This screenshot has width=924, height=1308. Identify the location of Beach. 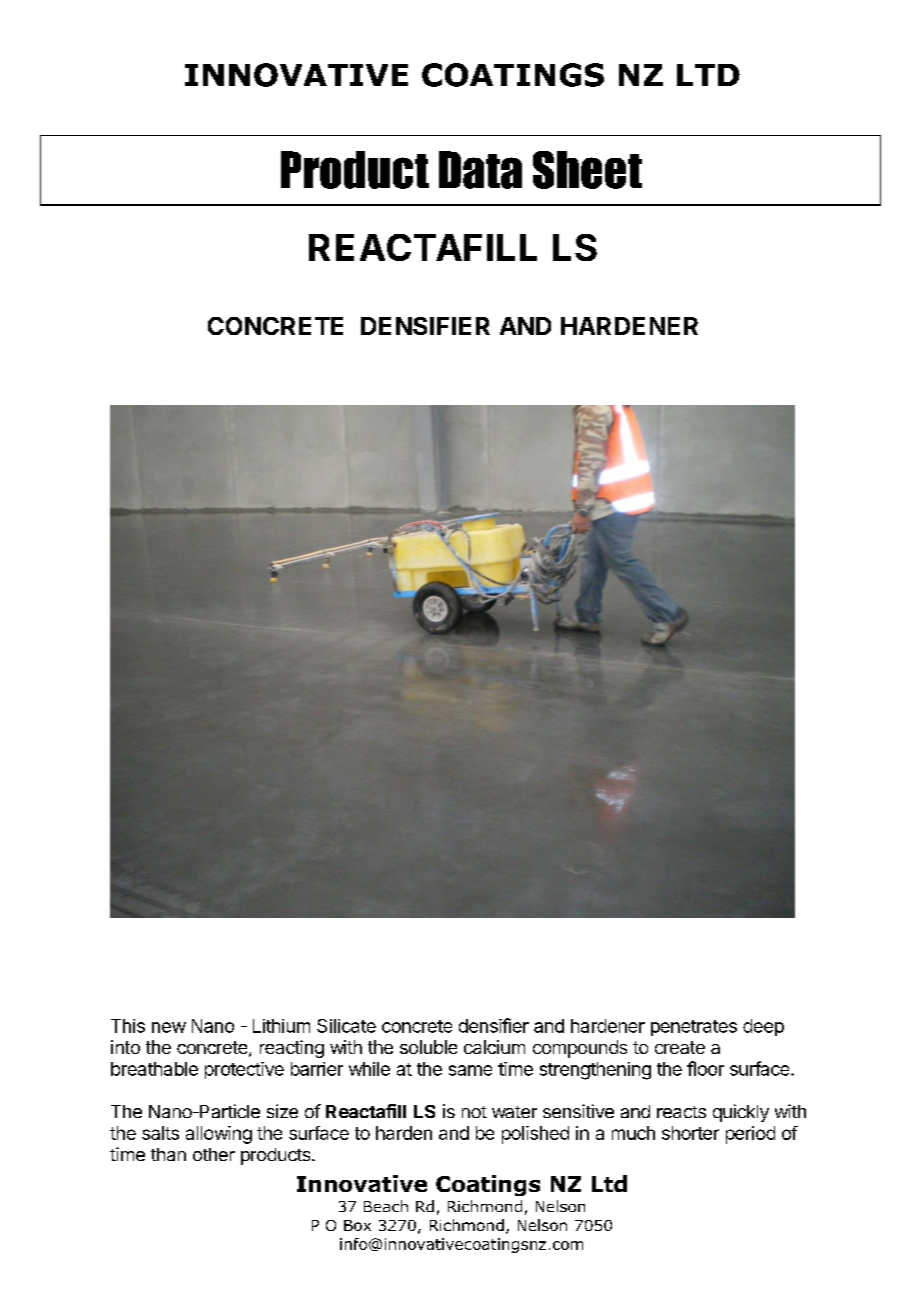
(386, 1206).
